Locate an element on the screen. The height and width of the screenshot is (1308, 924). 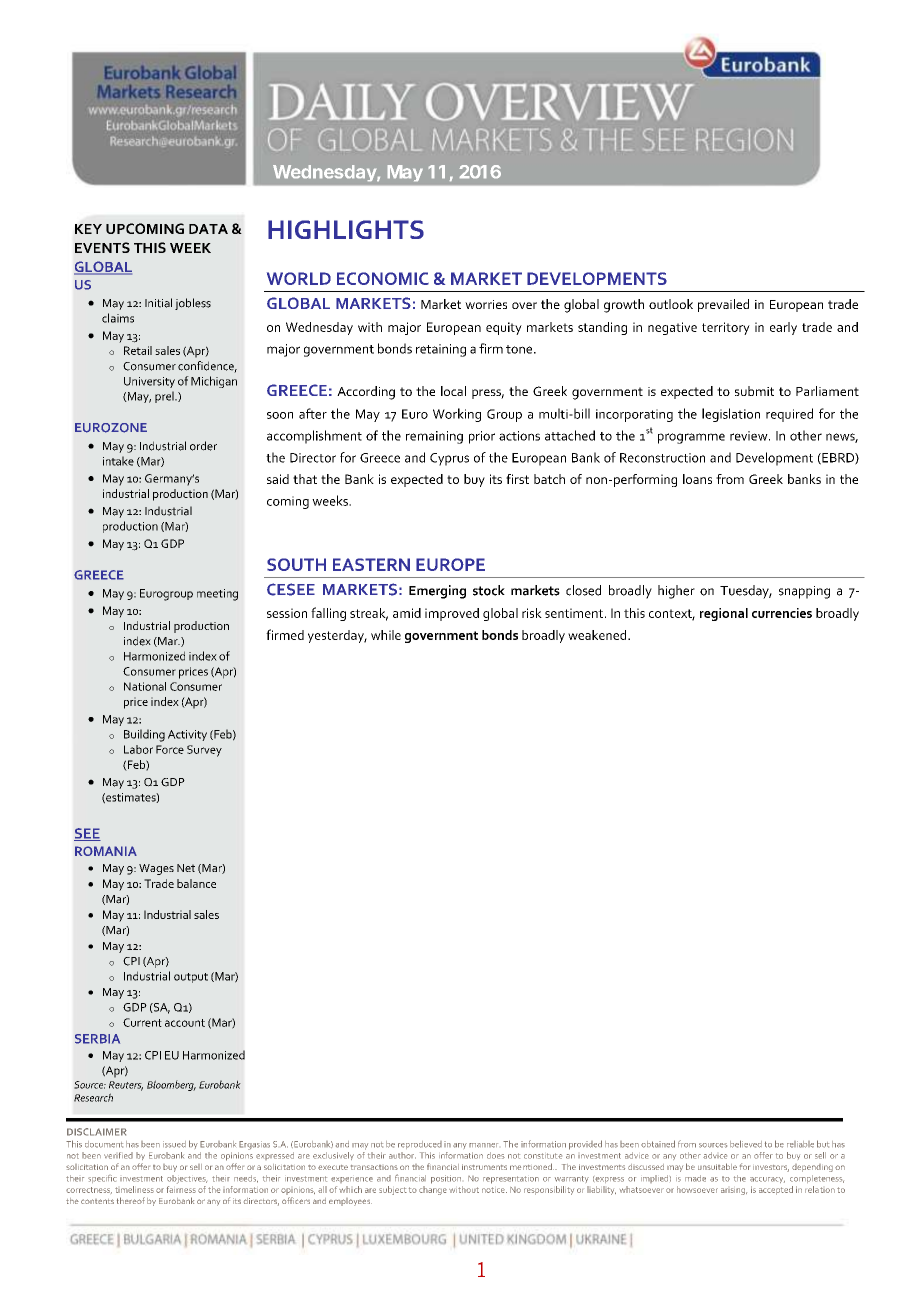
regional is located at coordinates (724, 614).
